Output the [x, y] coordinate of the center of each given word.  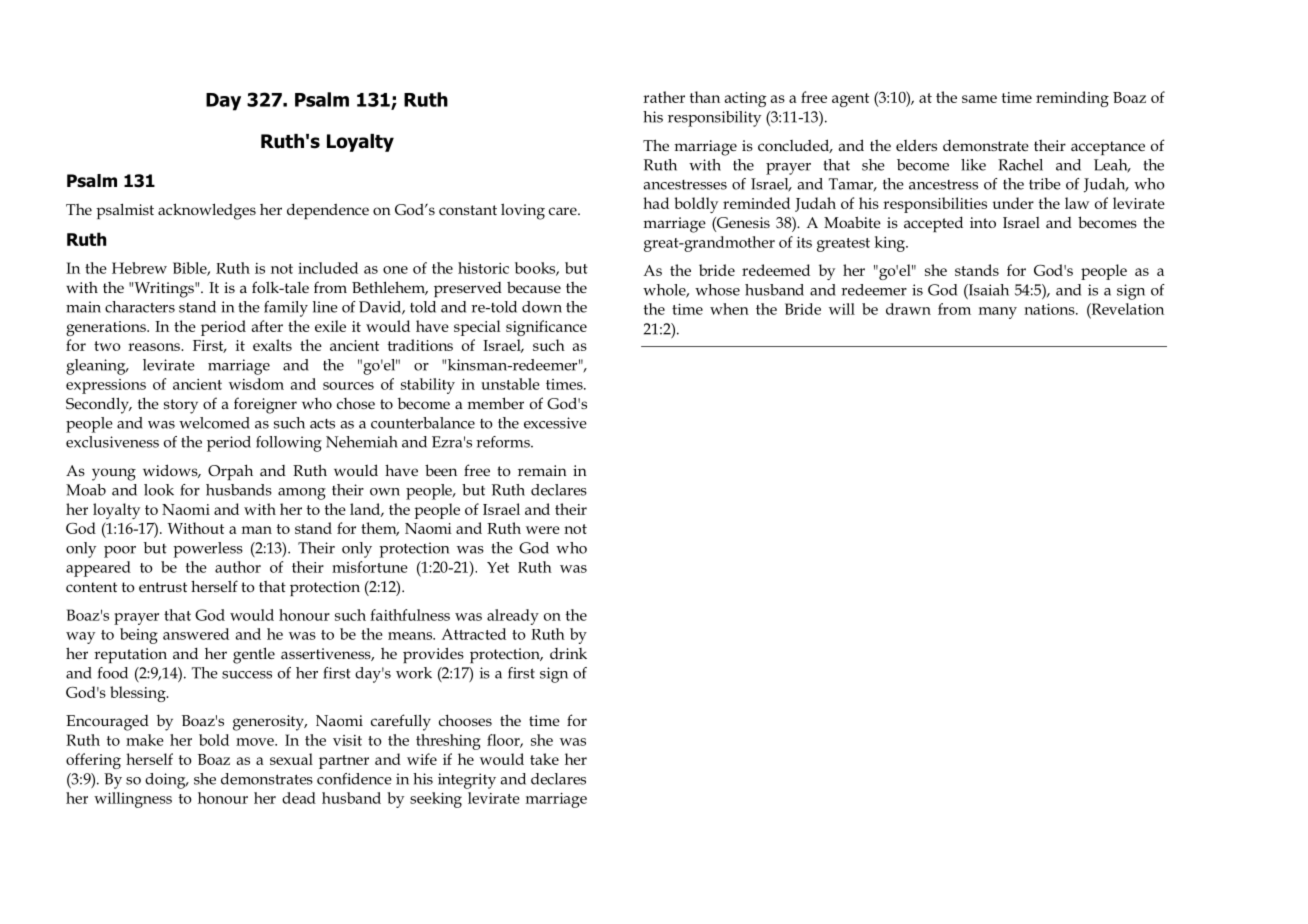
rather [664, 97]
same [979, 99]
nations [1050, 309]
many [998, 313]
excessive [555, 423]
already [513, 617]
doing [166, 781]
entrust [163, 587]
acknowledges [207, 211]
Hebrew [139, 268]
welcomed [214, 423]
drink [568, 653]
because [534, 287]
